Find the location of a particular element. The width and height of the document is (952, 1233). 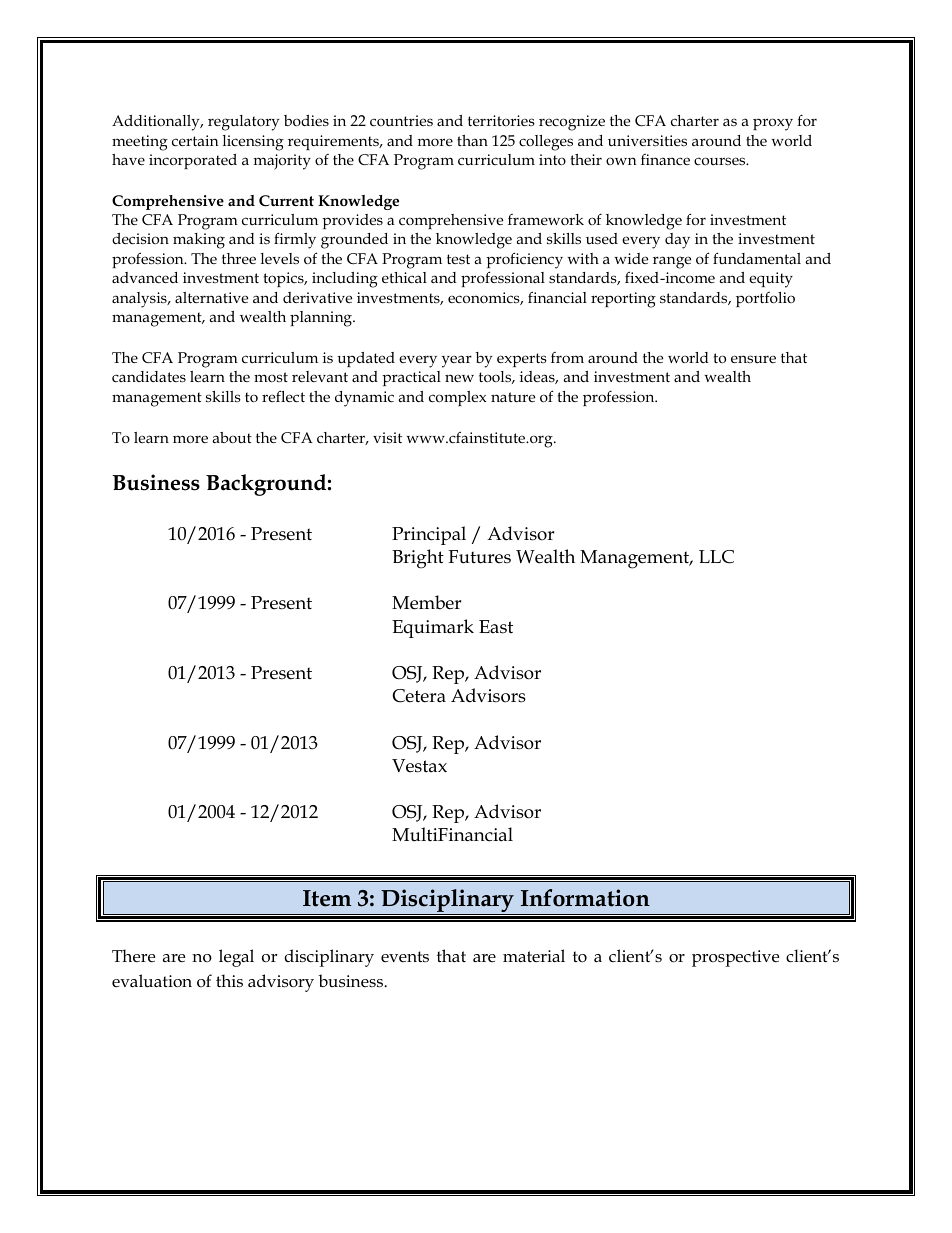

ensure is located at coordinates (753, 359).
